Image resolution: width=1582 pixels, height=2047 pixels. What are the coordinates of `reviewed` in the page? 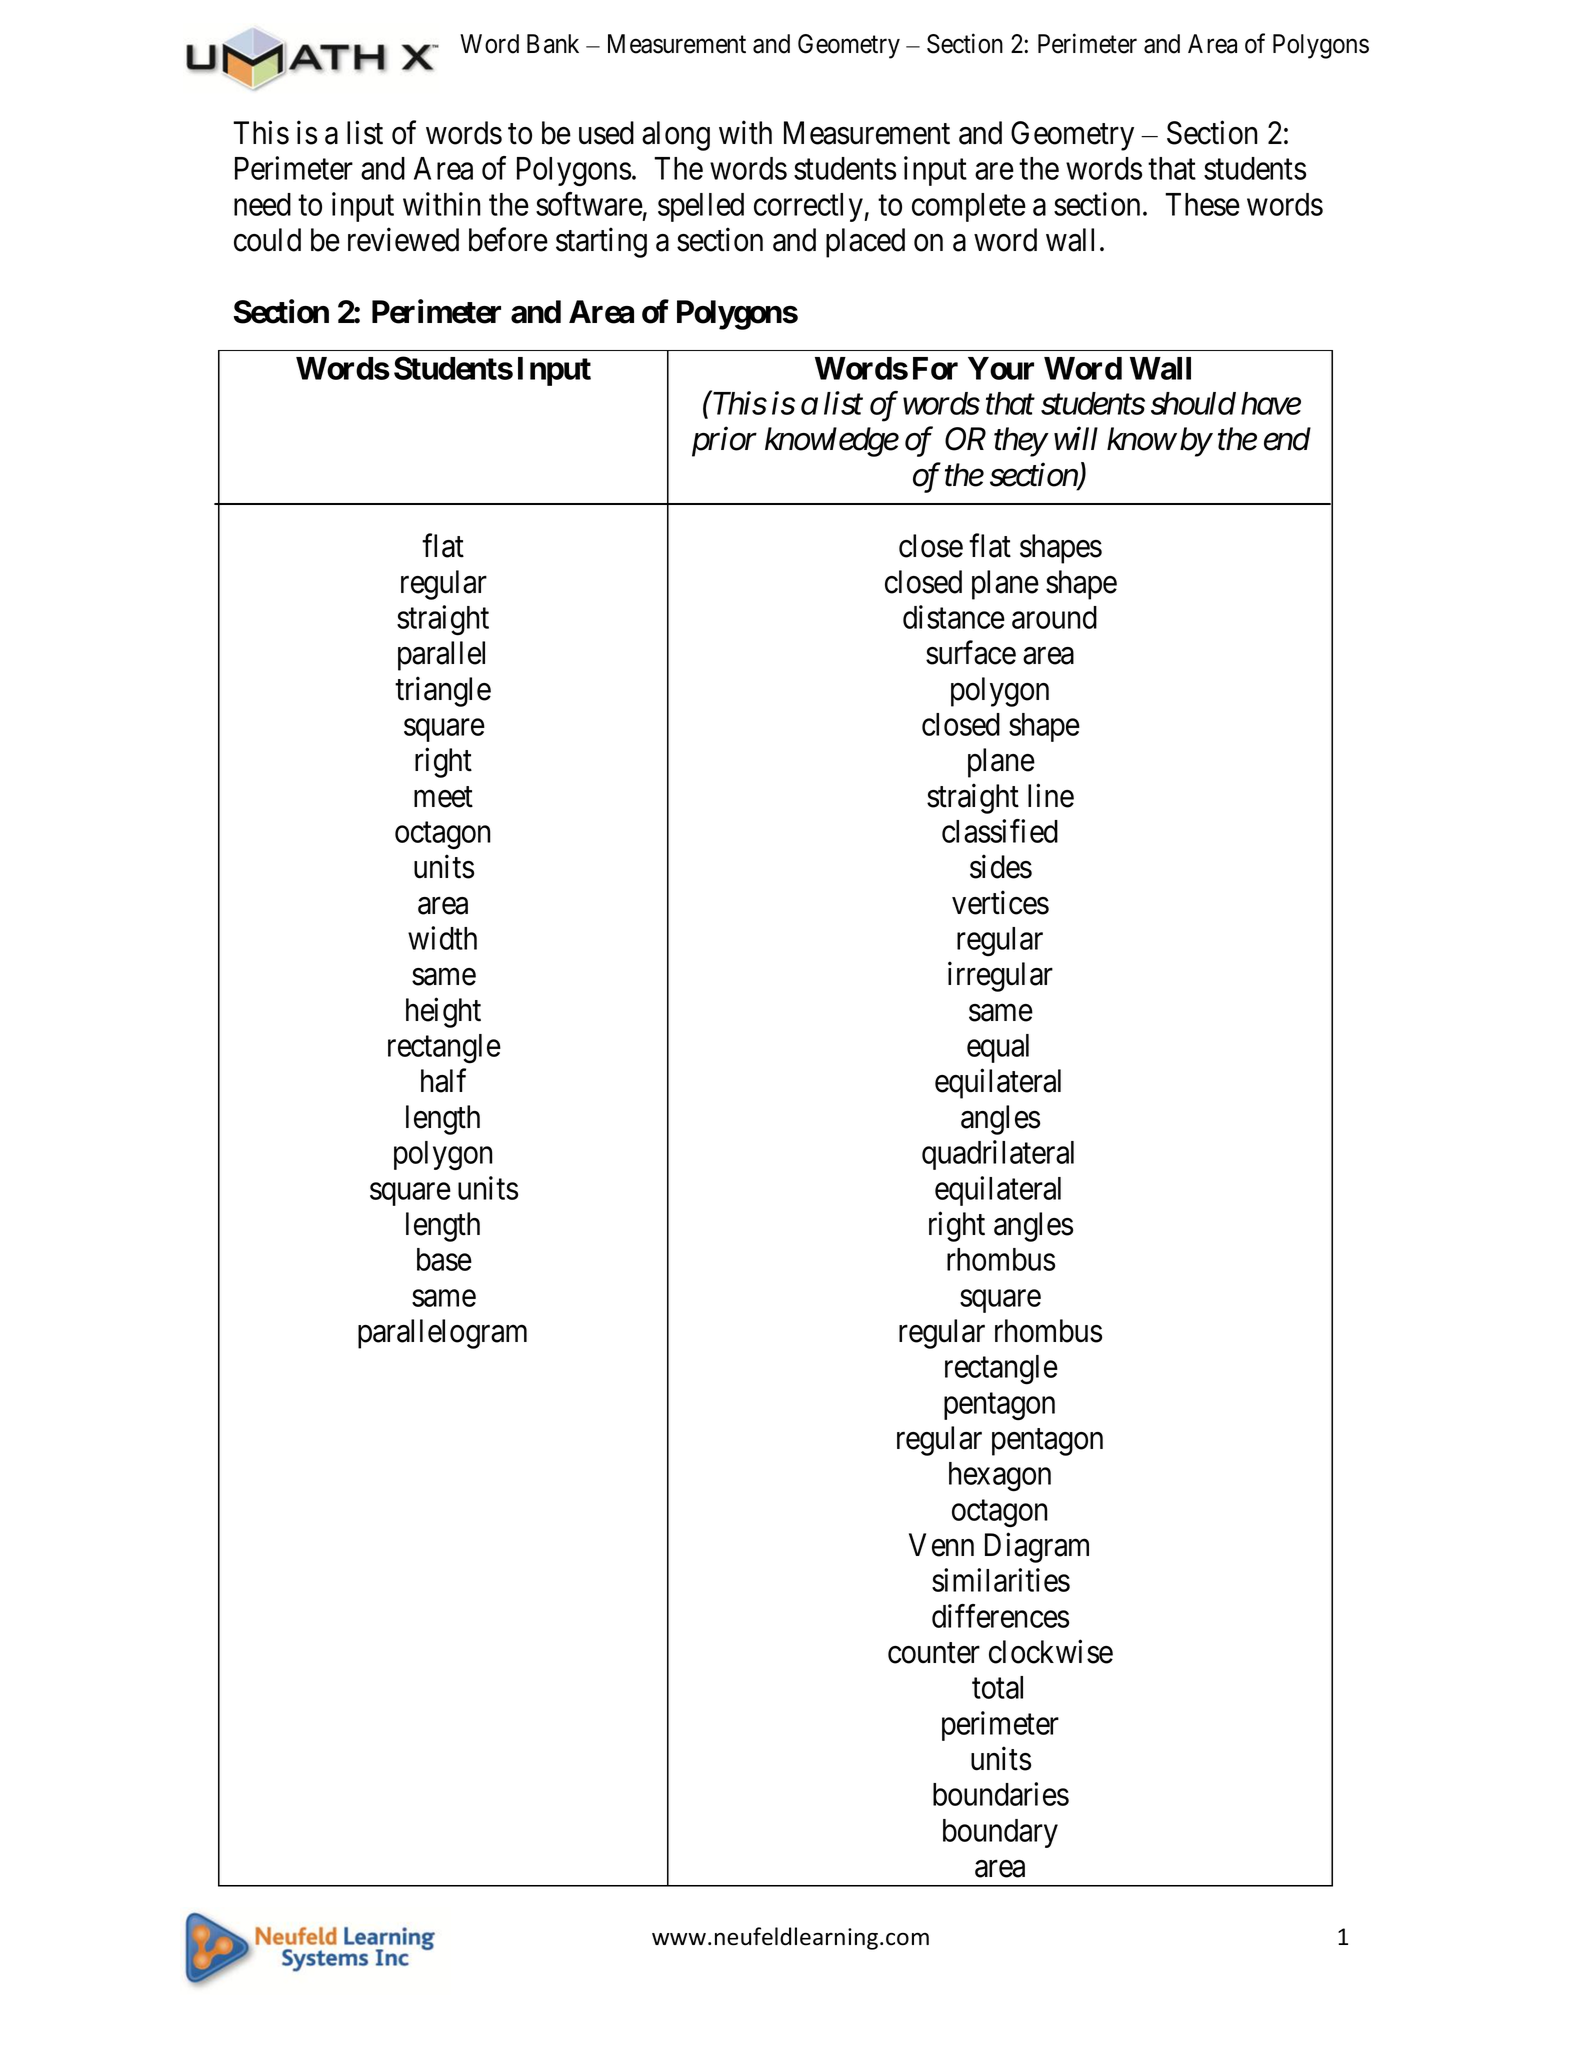 It's located at (403, 240).
